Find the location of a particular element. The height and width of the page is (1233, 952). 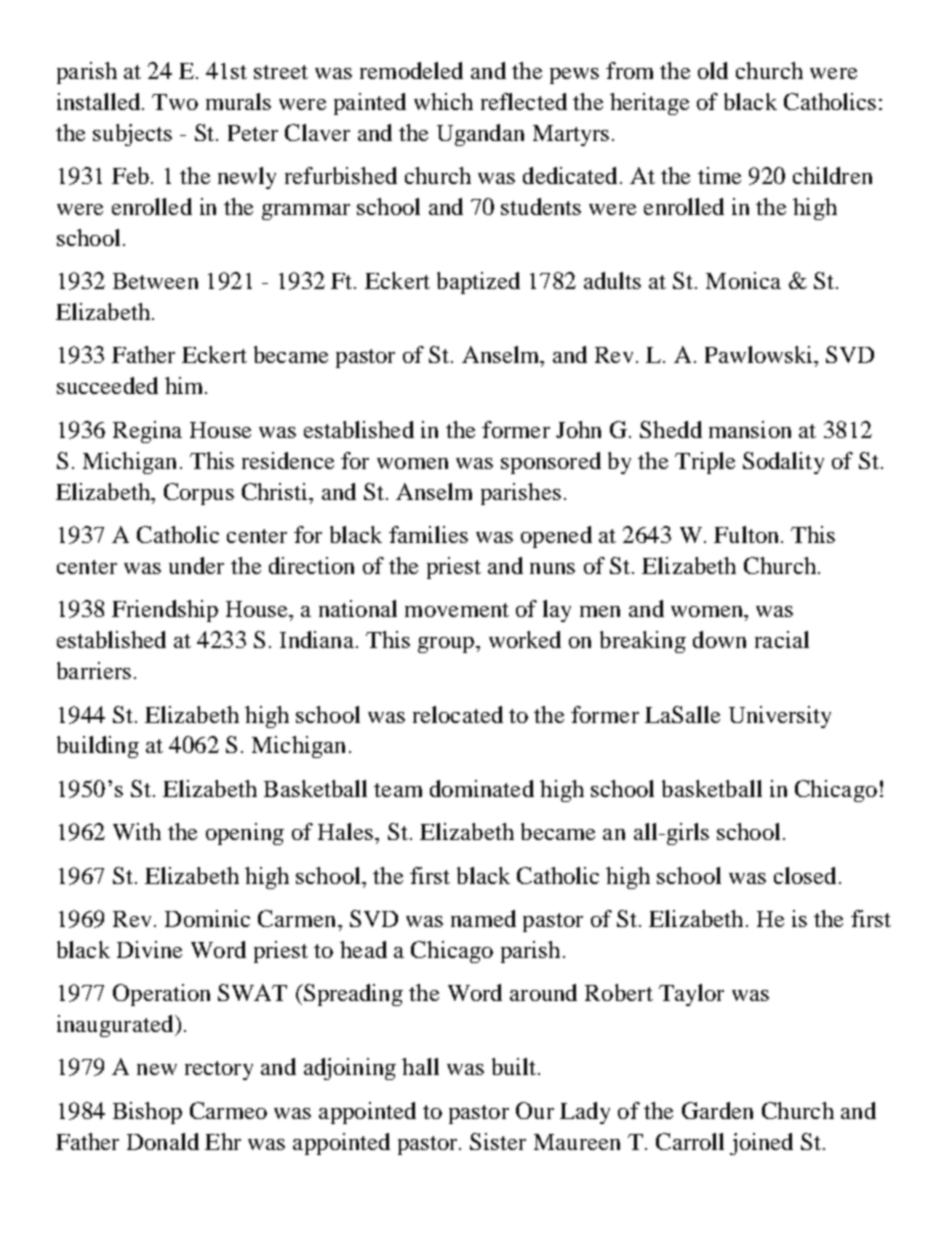

closed is located at coordinates (805, 875).
